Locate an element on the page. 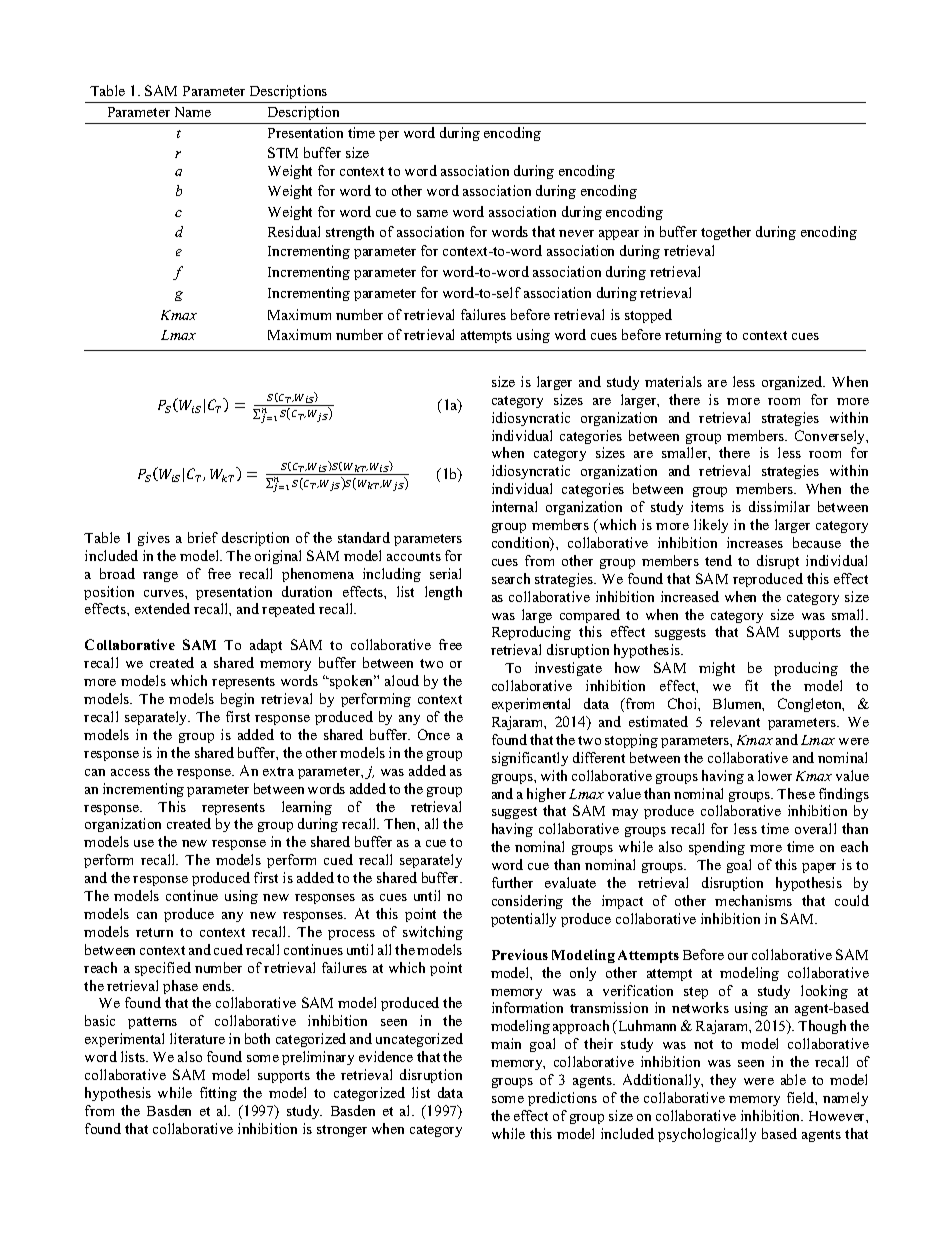 Image resolution: width=952 pixels, height=1233 pixels. together is located at coordinates (726, 233).
